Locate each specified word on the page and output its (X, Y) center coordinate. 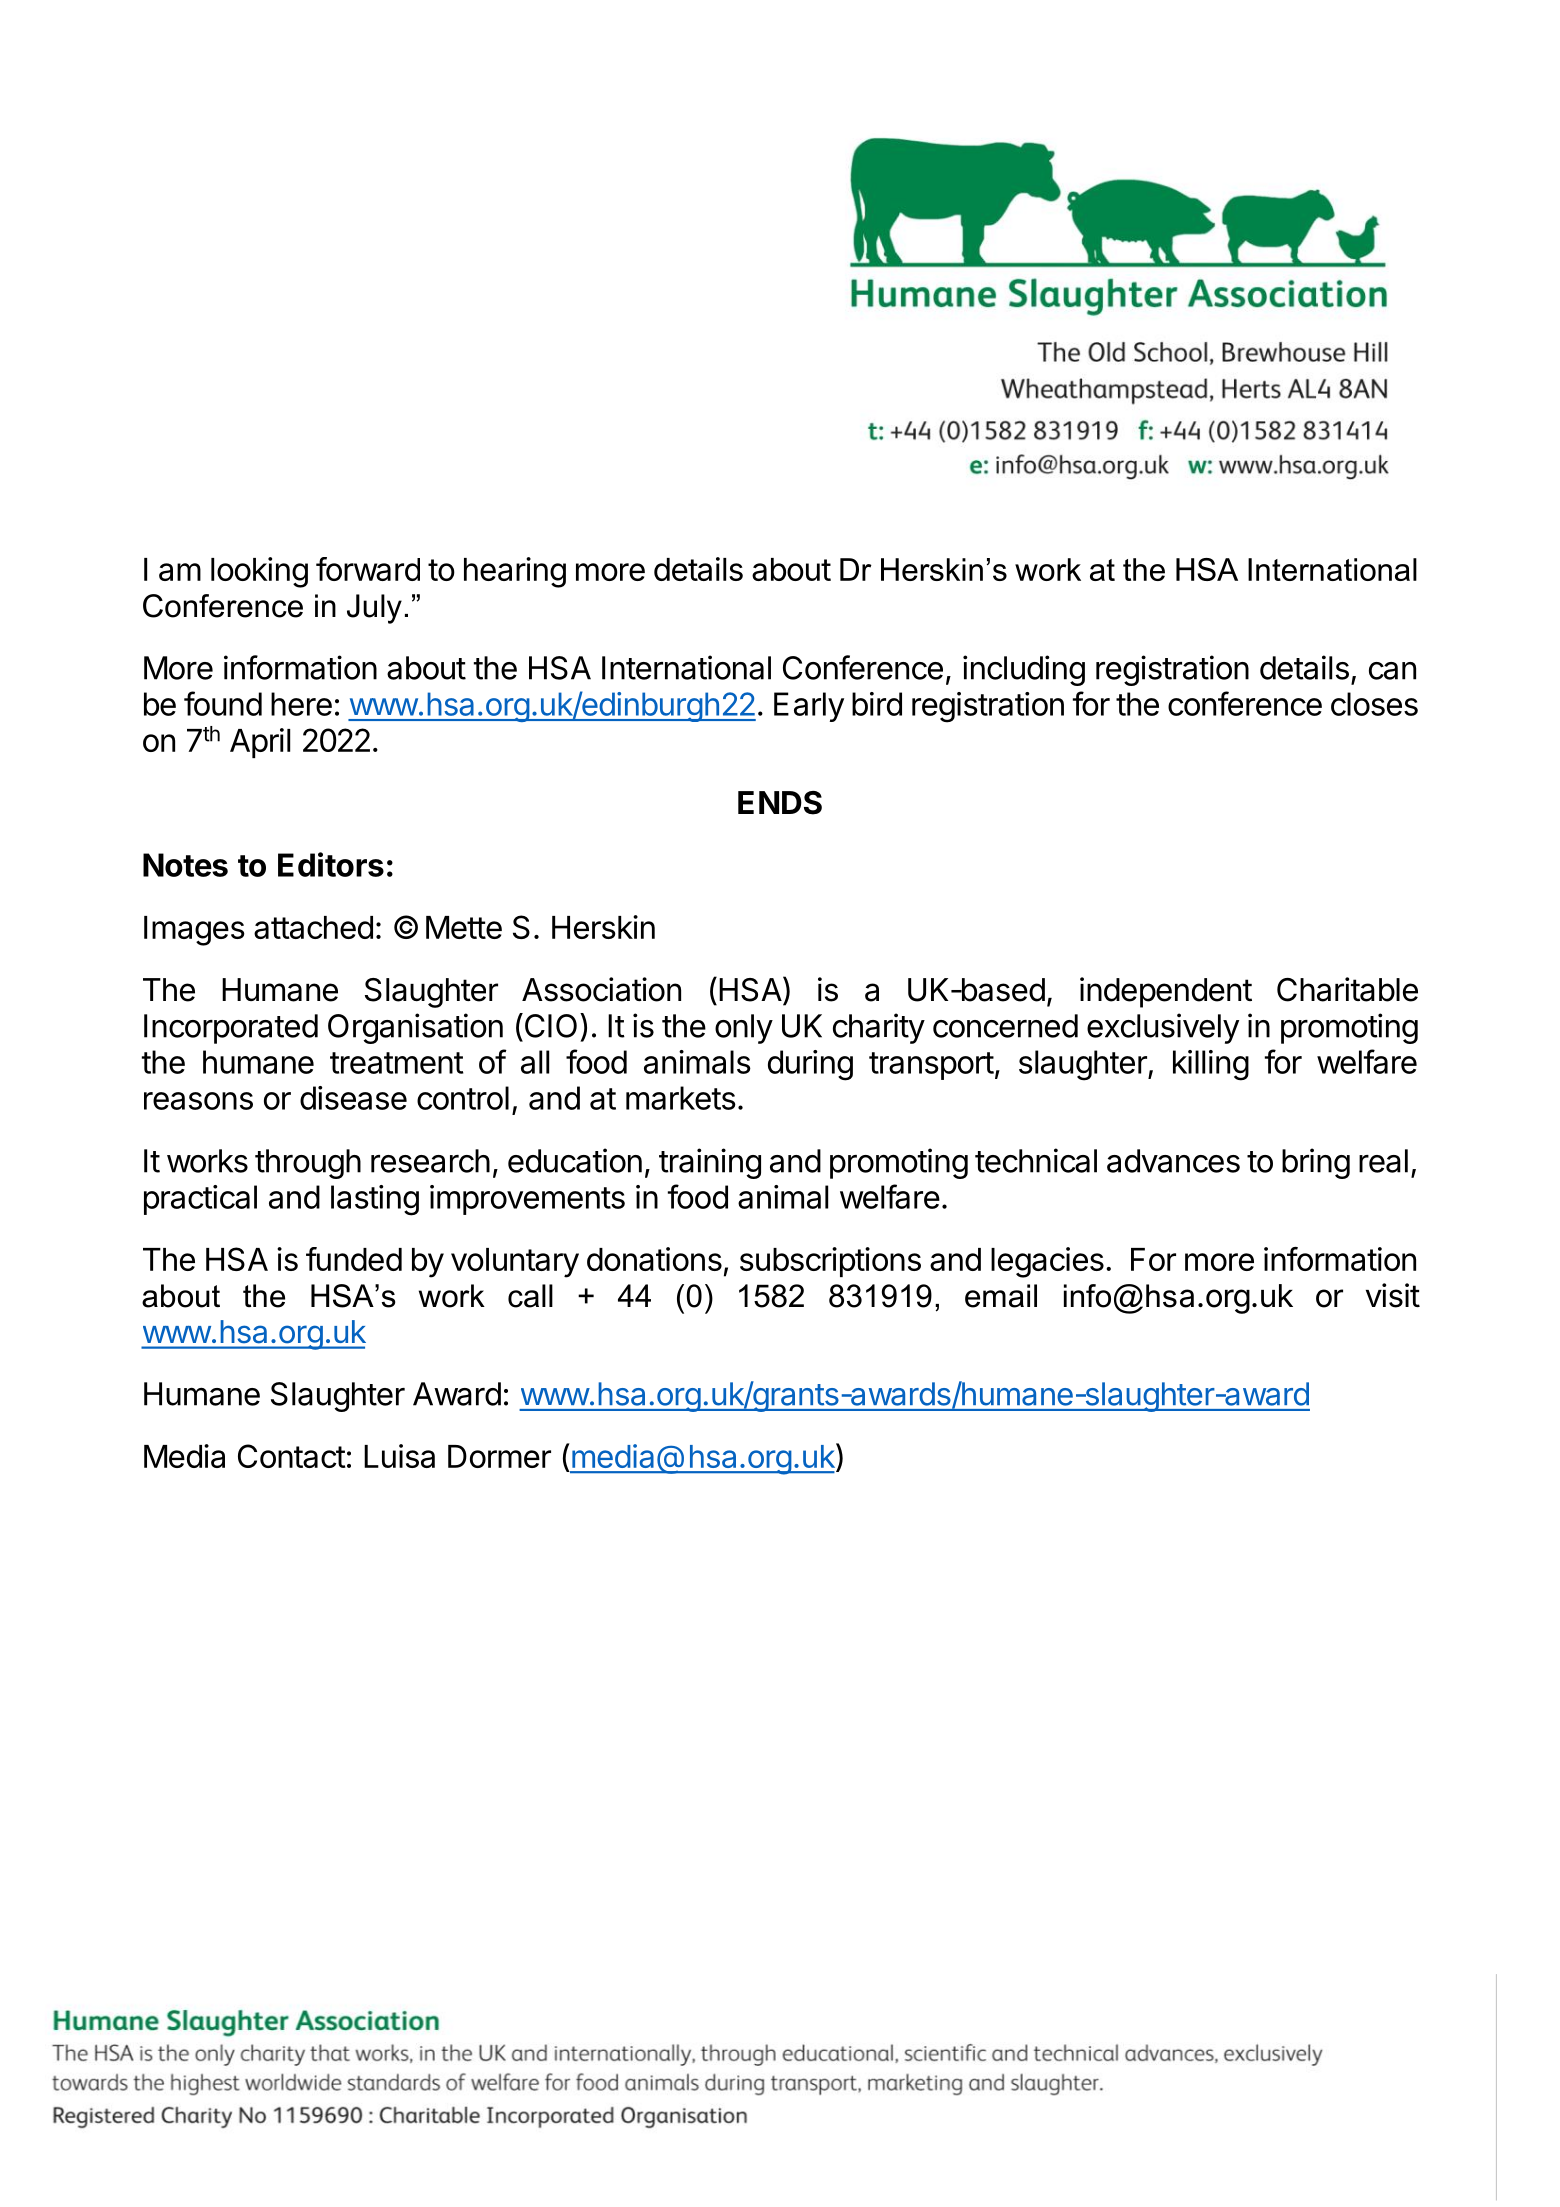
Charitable (1347, 989)
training (710, 1163)
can (1392, 671)
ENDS (780, 803)
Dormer (499, 1456)
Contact (292, 1456)
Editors (331, 864)
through (308, 1164)
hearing (515, 572)
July (374, 609)
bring (1316, 1163)
